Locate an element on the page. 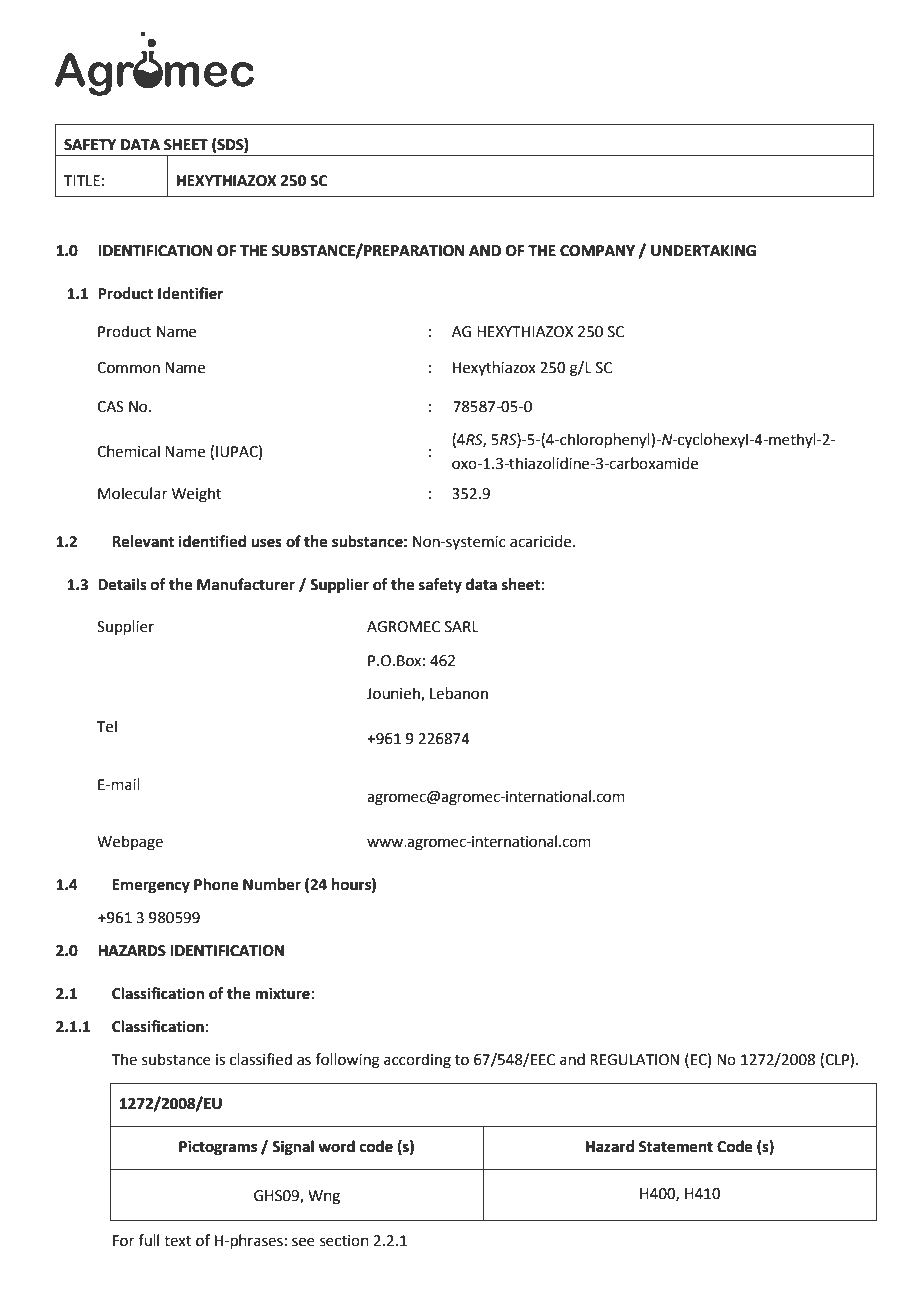  Tel is located at coordinates (107, 726).
